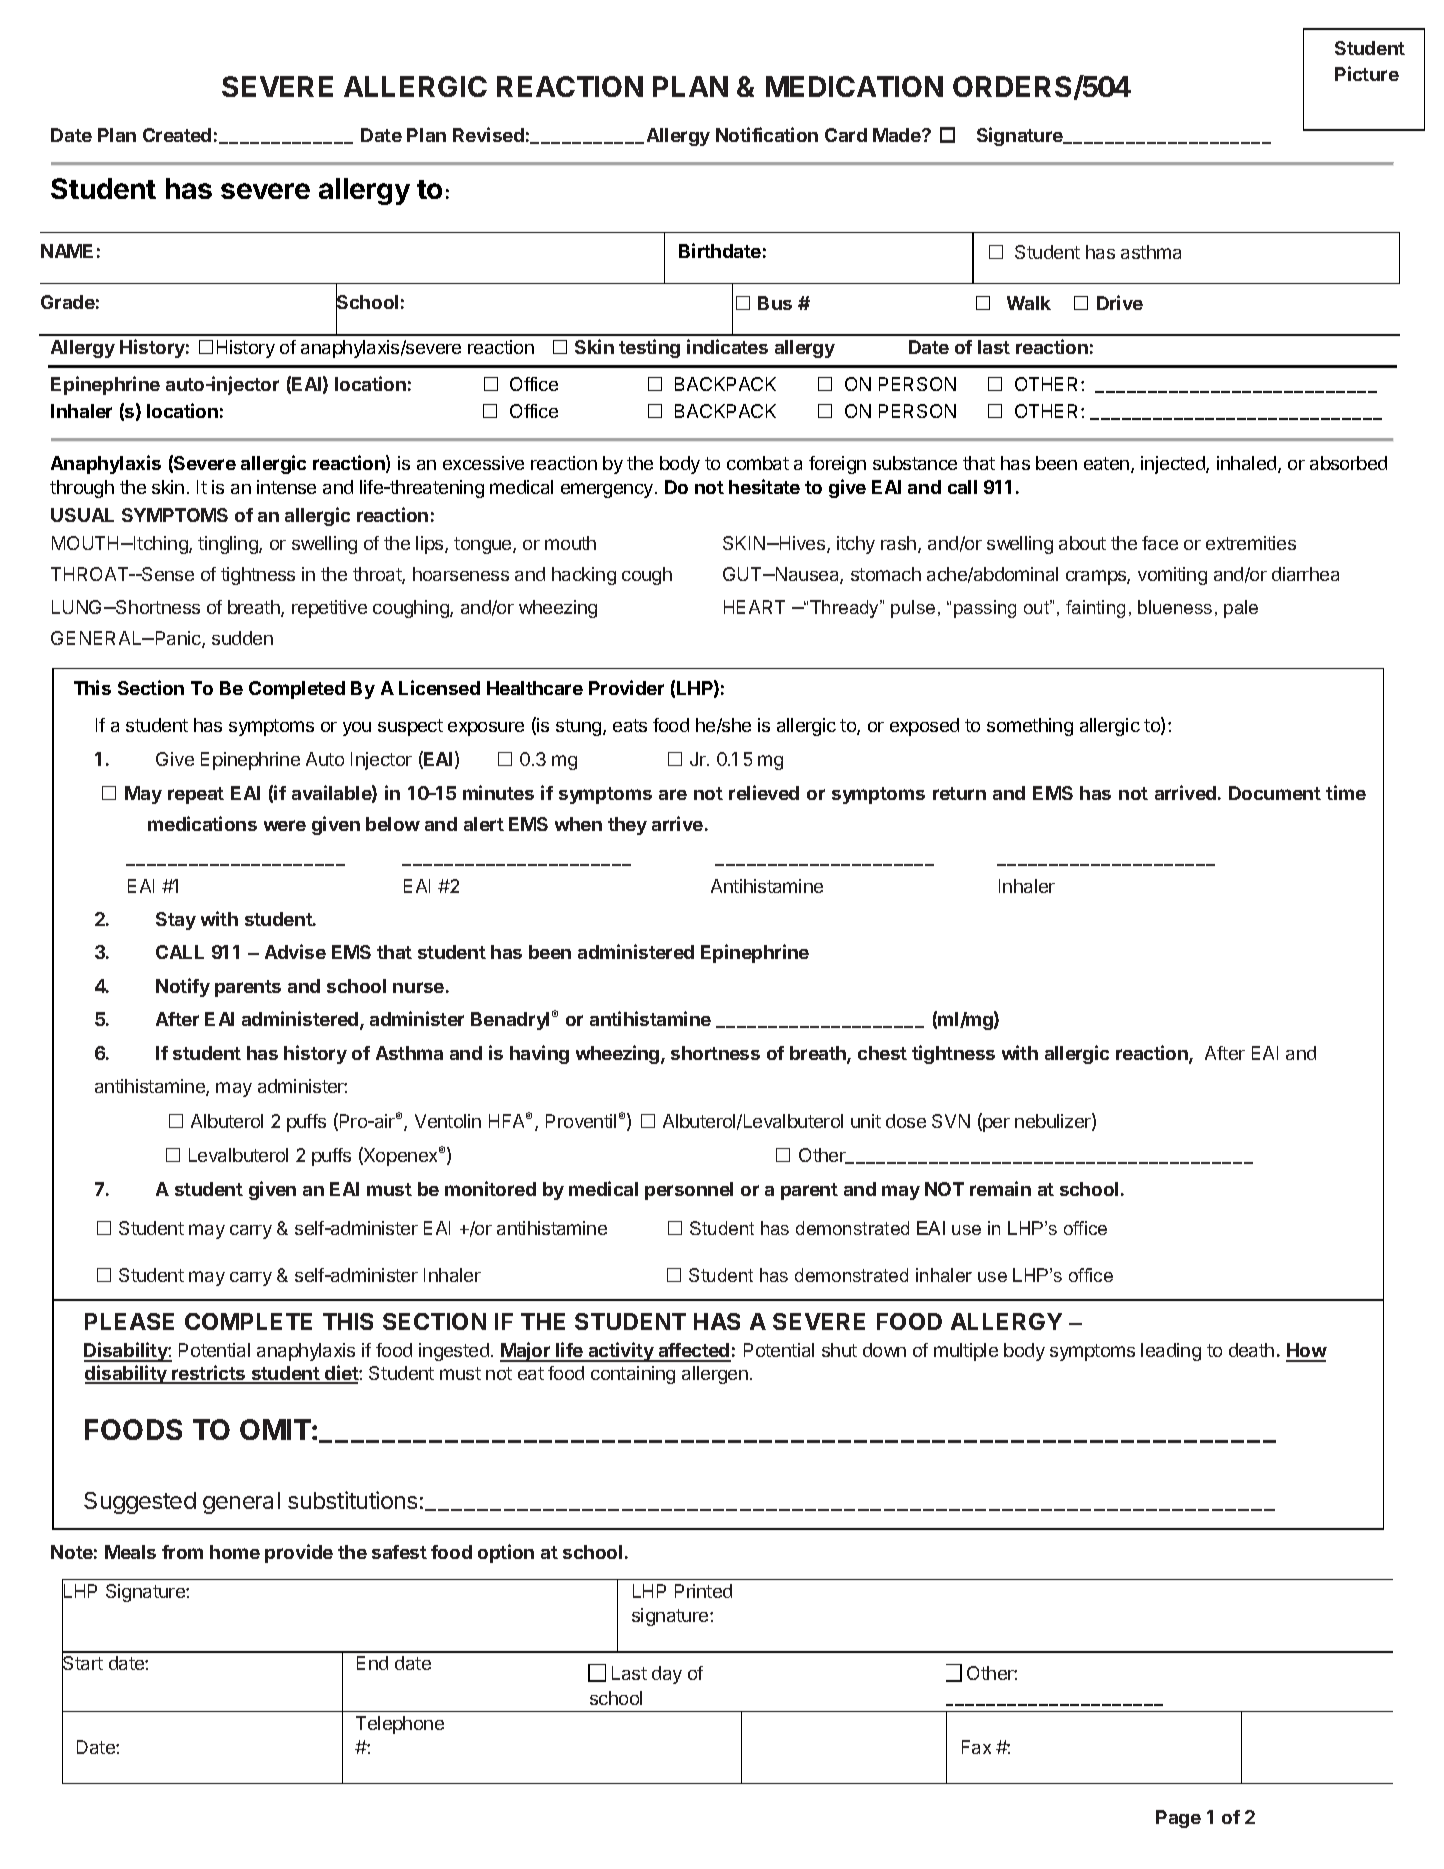 This image has width=1444, height=1869. I want to click on unit, so click(866, 1121).
